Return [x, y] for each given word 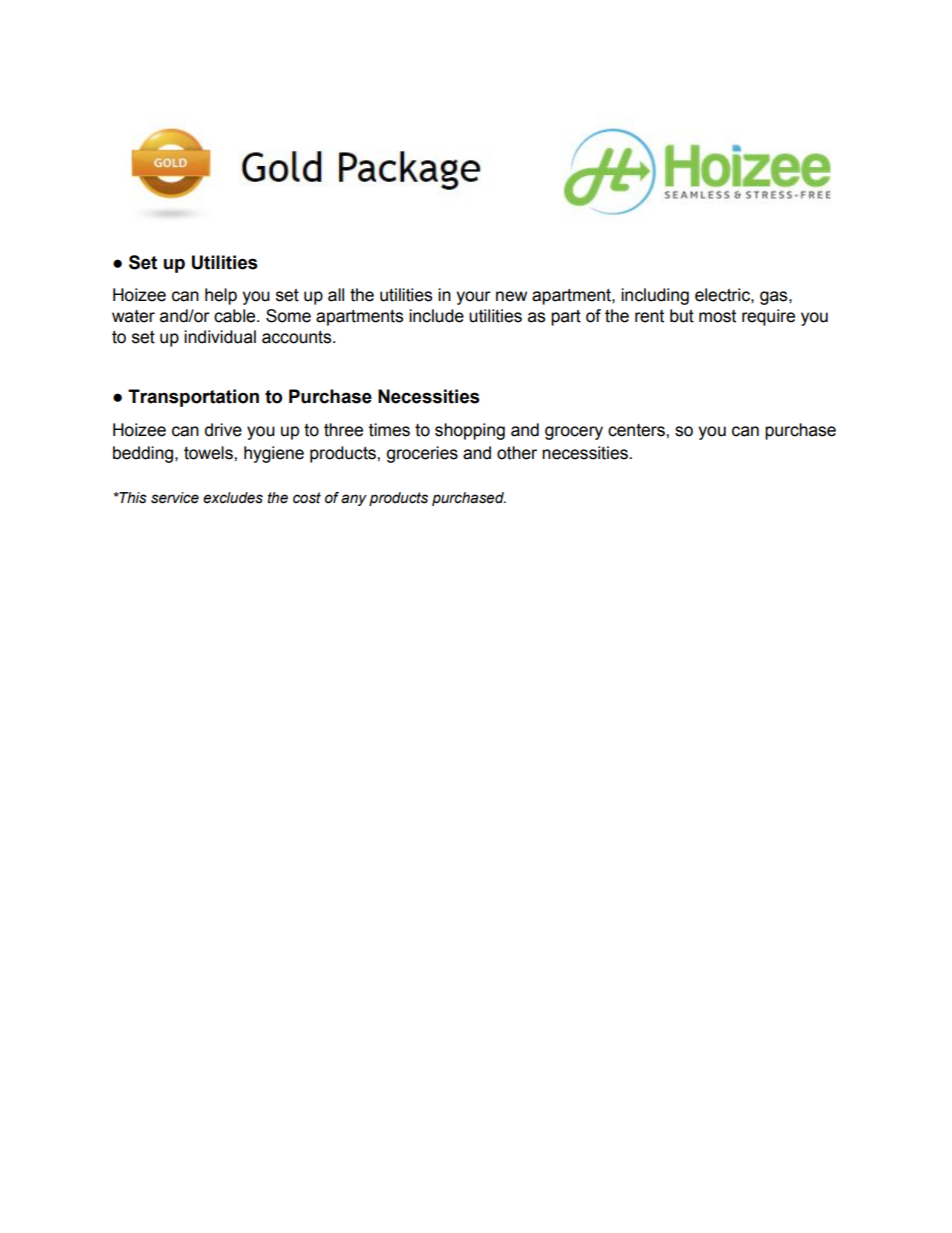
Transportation [193, 398]
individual [220, 337]
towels [209, 453]
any [354, 500]
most [717, 316]
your [473, 298]
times [389, 430]
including [655, 296]
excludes [233, 498]
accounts [298, 337]
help [221, 296]
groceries [422, 454]
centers [637, 430]
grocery [574, 433]
